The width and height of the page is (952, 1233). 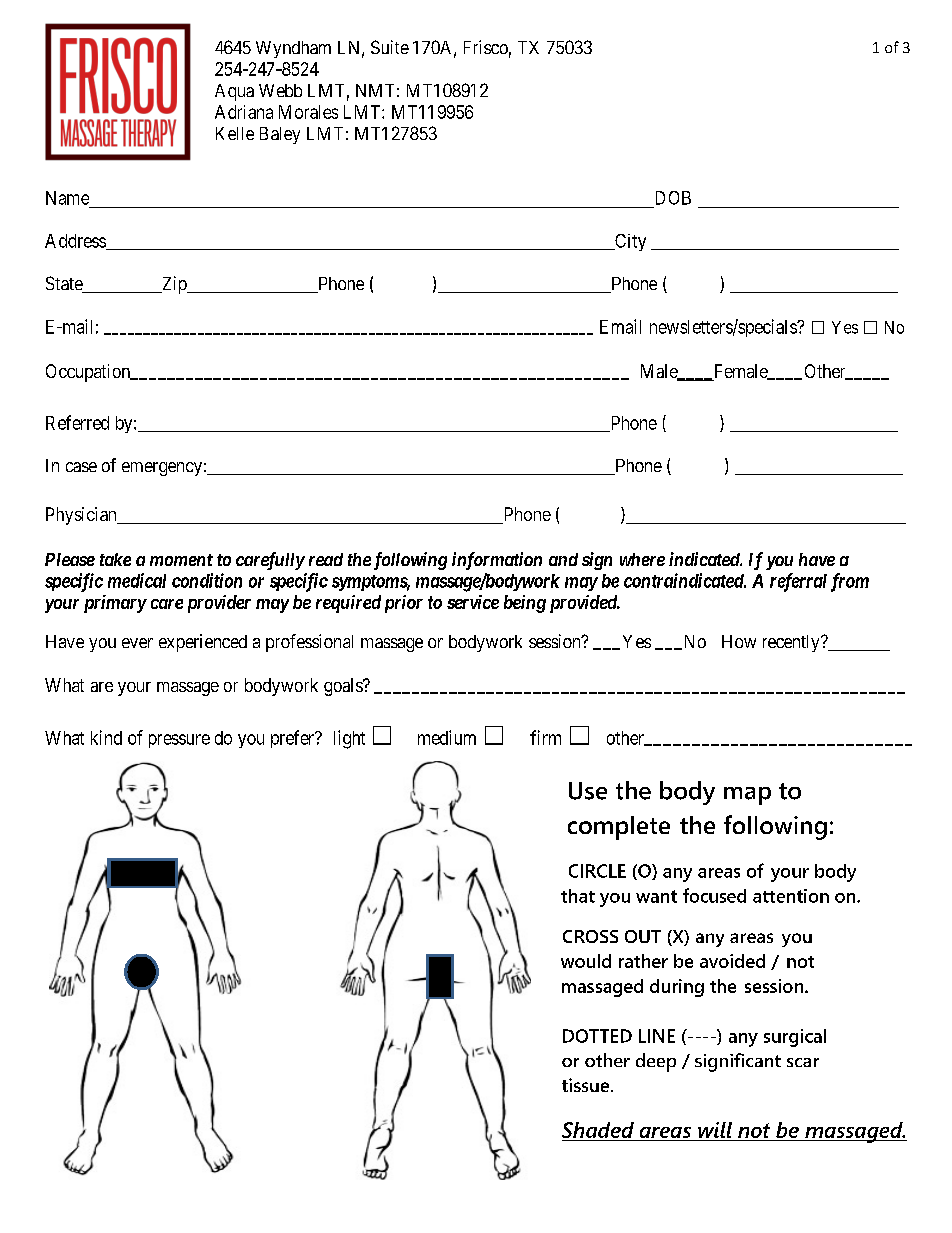 I want to click on pressure, so click(x=179, y=741).
